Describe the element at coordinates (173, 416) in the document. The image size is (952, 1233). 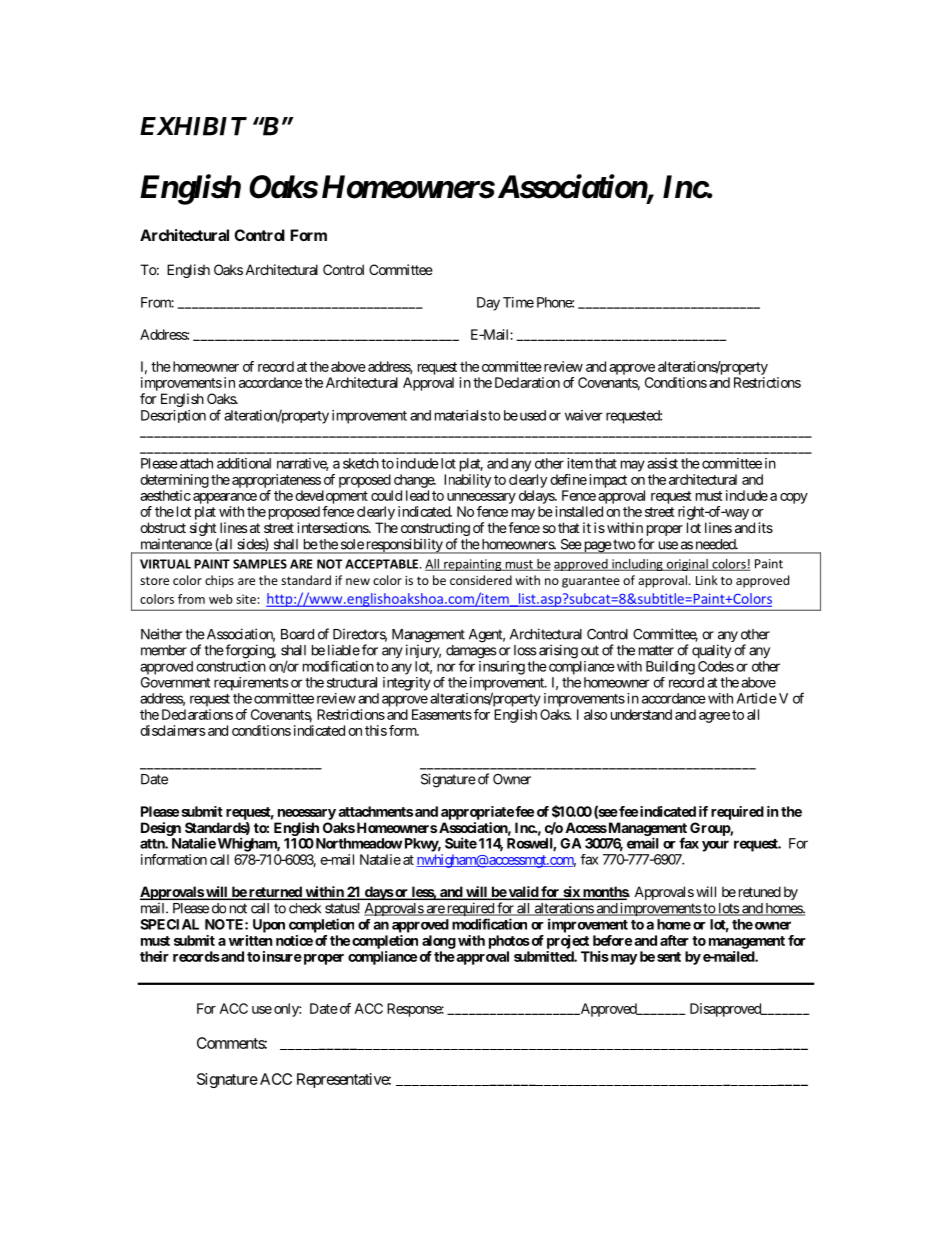
I see `Description` at that location.
